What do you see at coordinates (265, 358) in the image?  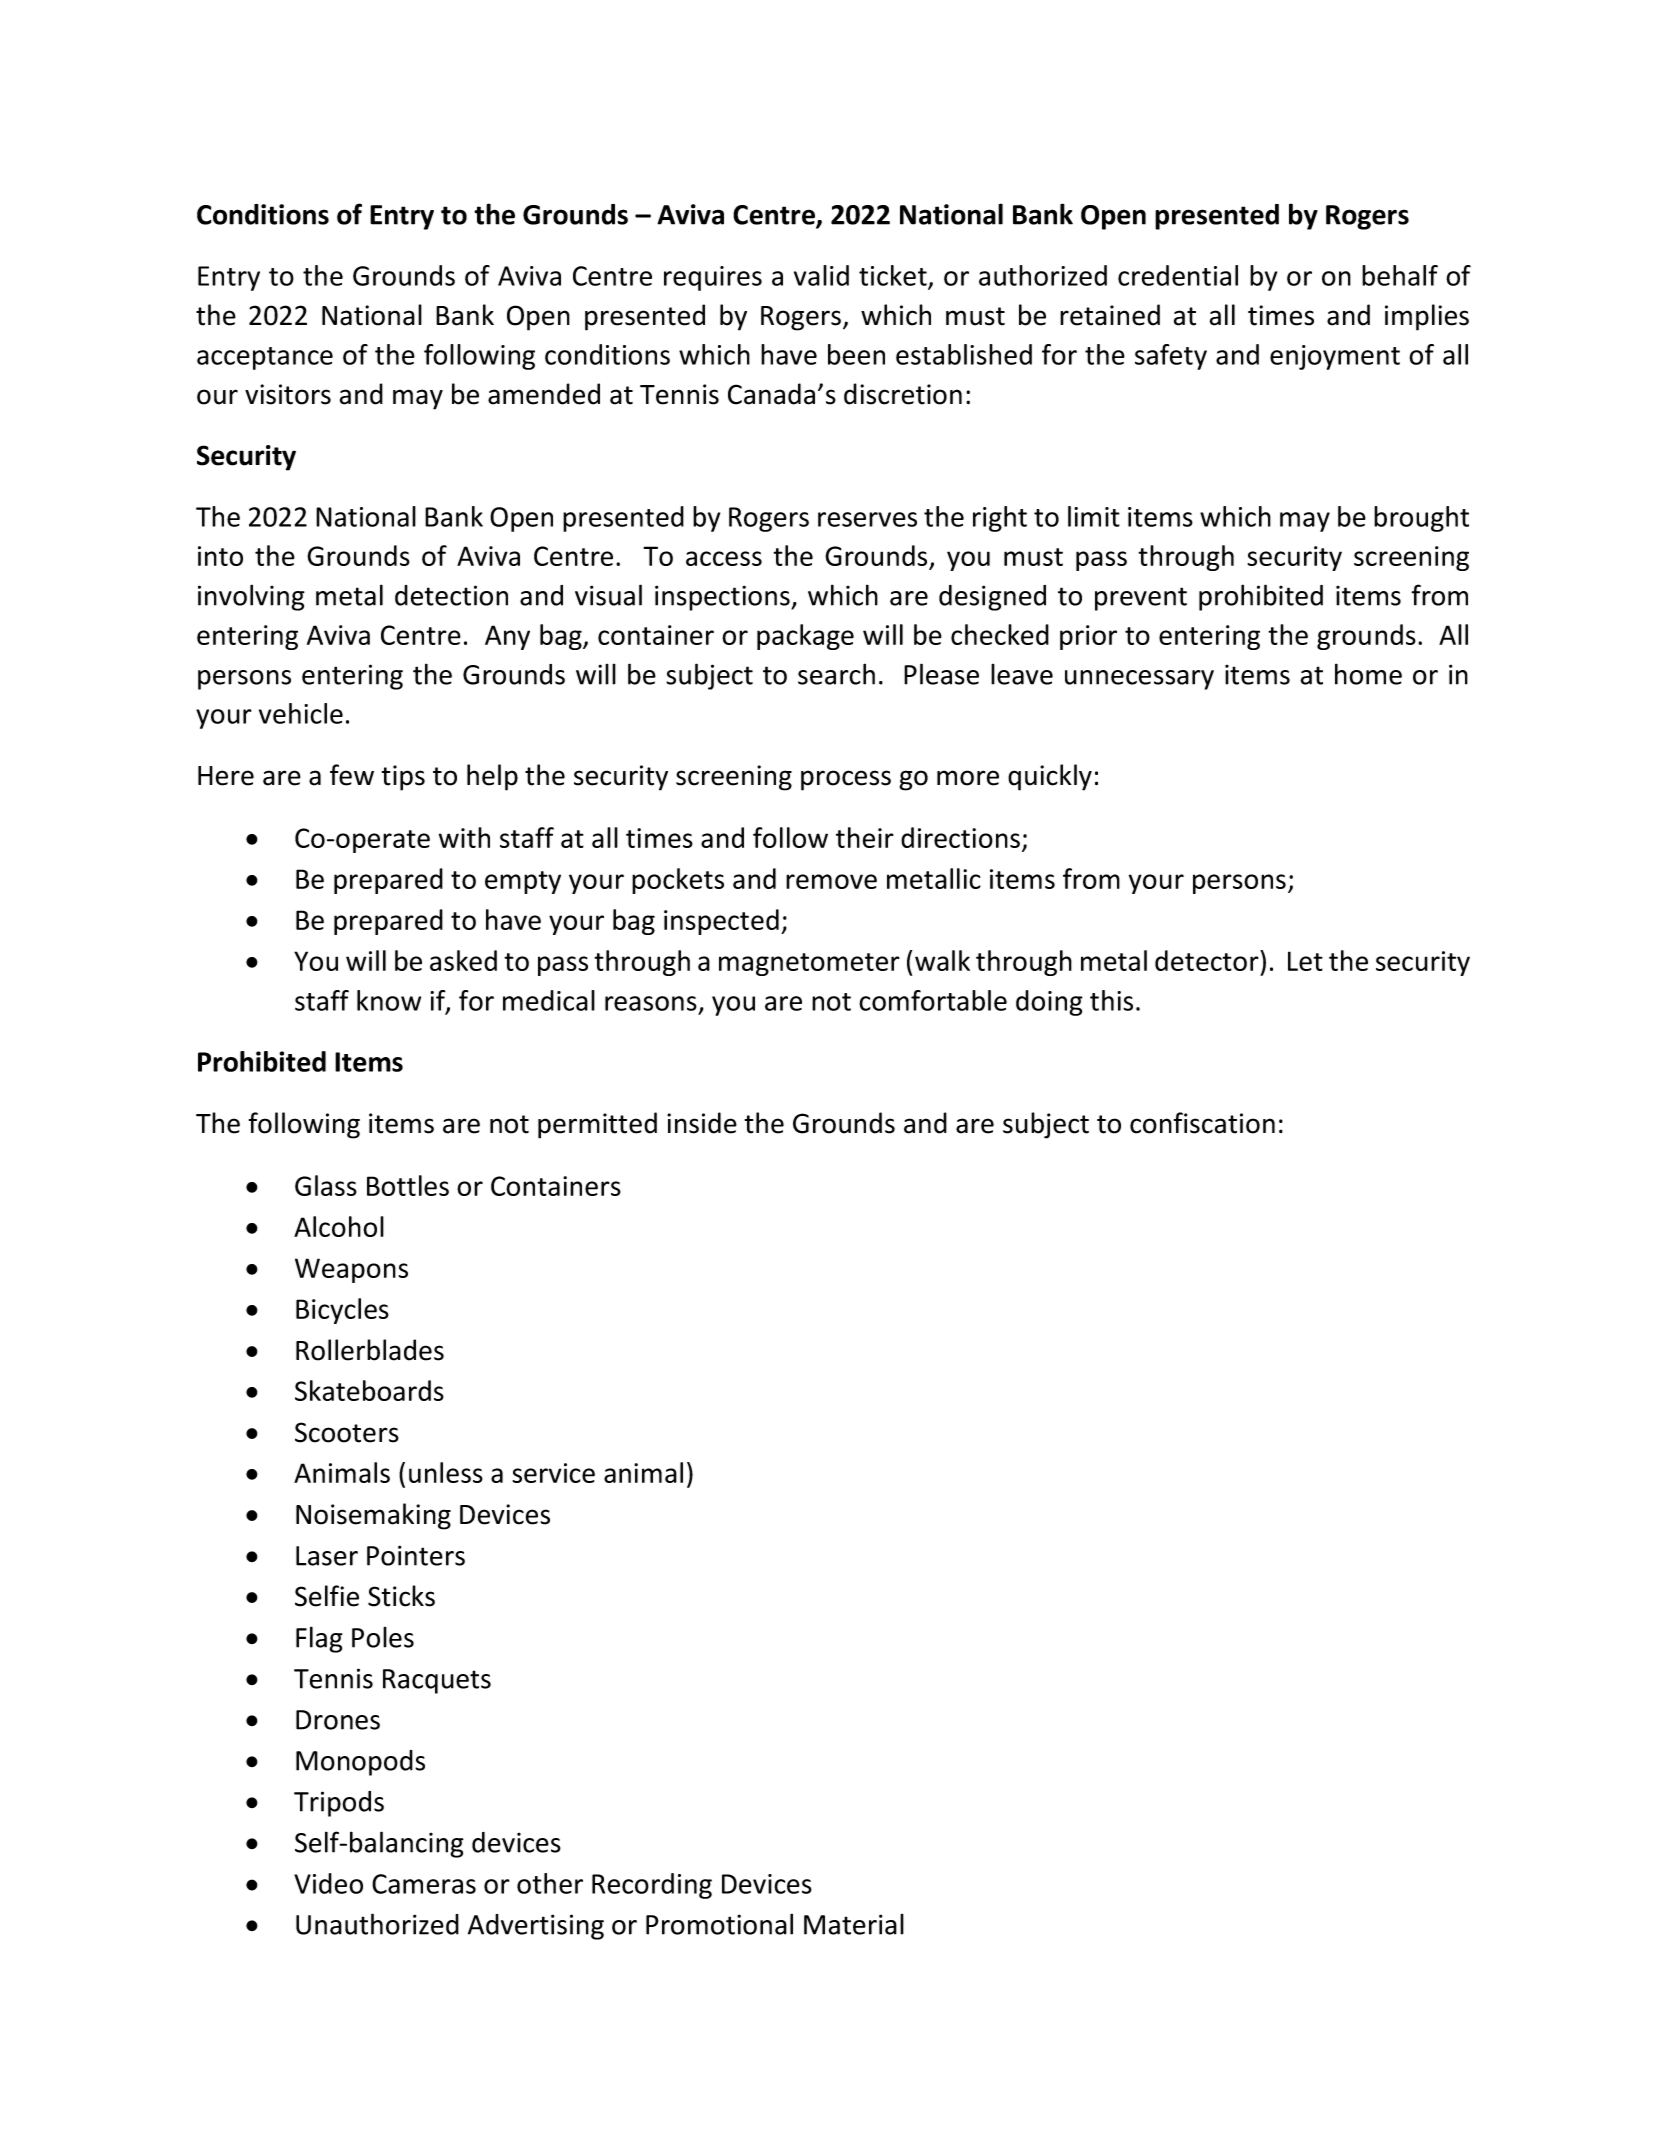 I see `acceptance` at bounding box center [265, 358].
